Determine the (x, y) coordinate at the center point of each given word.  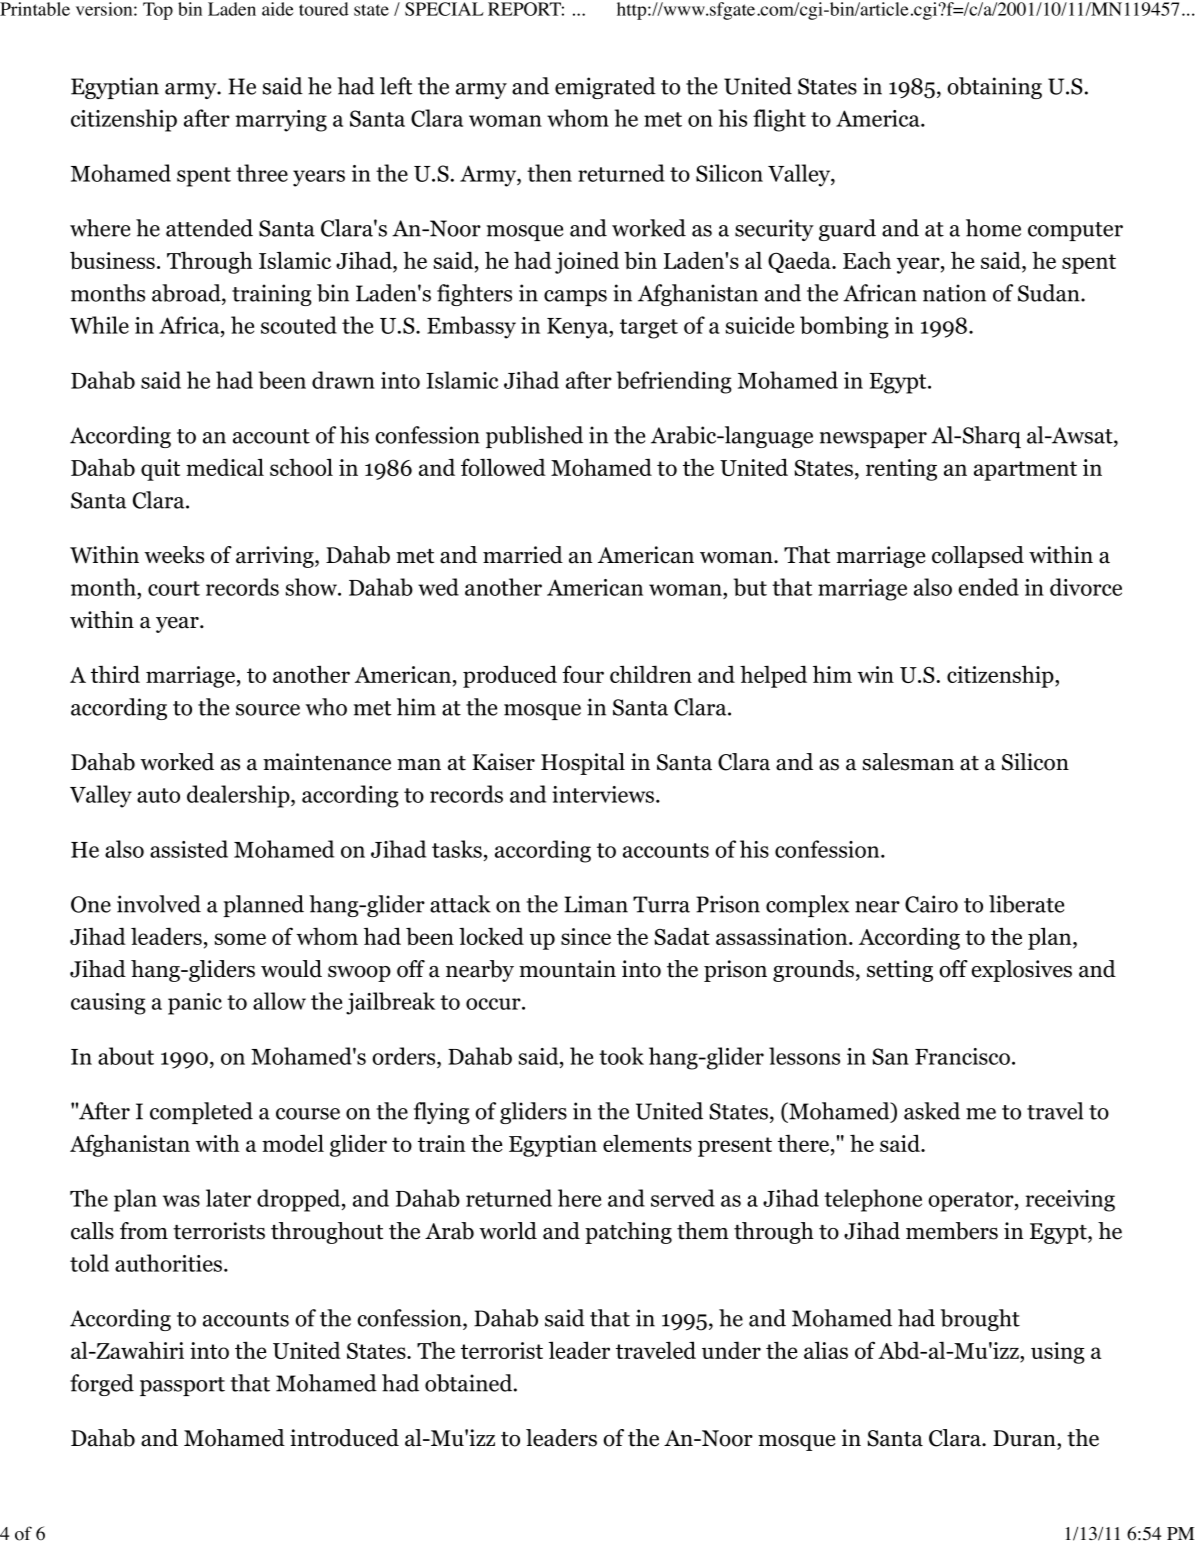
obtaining (994, 88)
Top (158, 11)
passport (182, 1386)
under (731, 1350)
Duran (1025, 1438)
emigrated (605, 88)
